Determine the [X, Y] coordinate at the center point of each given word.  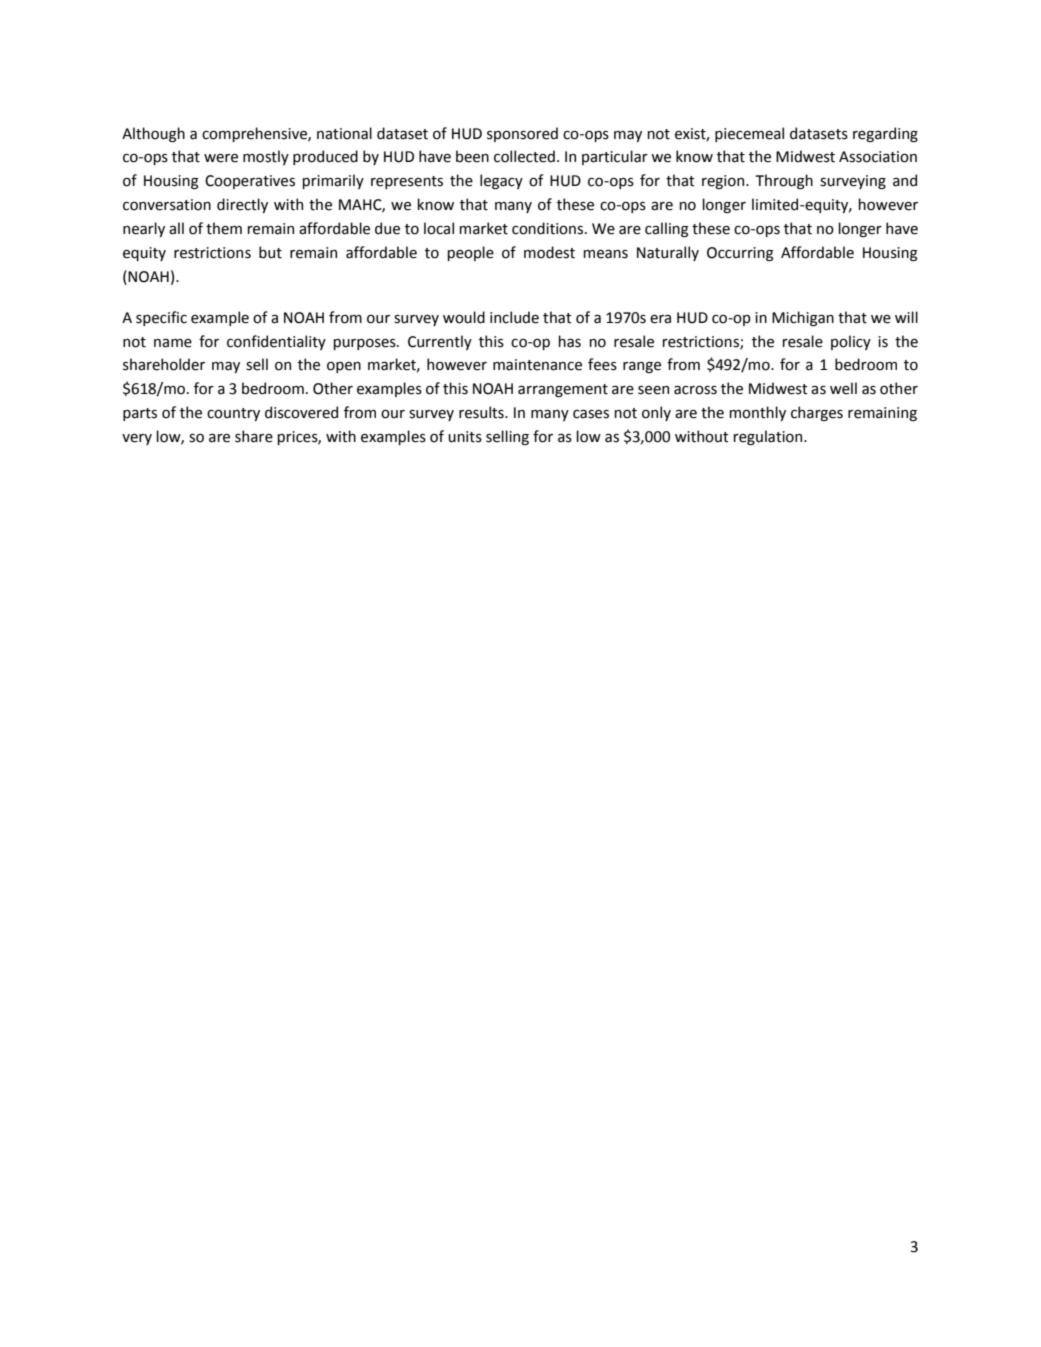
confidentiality [276, 342]
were [221, 158]
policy [851, 342]
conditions [549, 228]
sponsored [522, 134]
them [224, 228]
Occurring [740, 254]
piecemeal [749, 134]
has [569, 341]
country [233, 414]
